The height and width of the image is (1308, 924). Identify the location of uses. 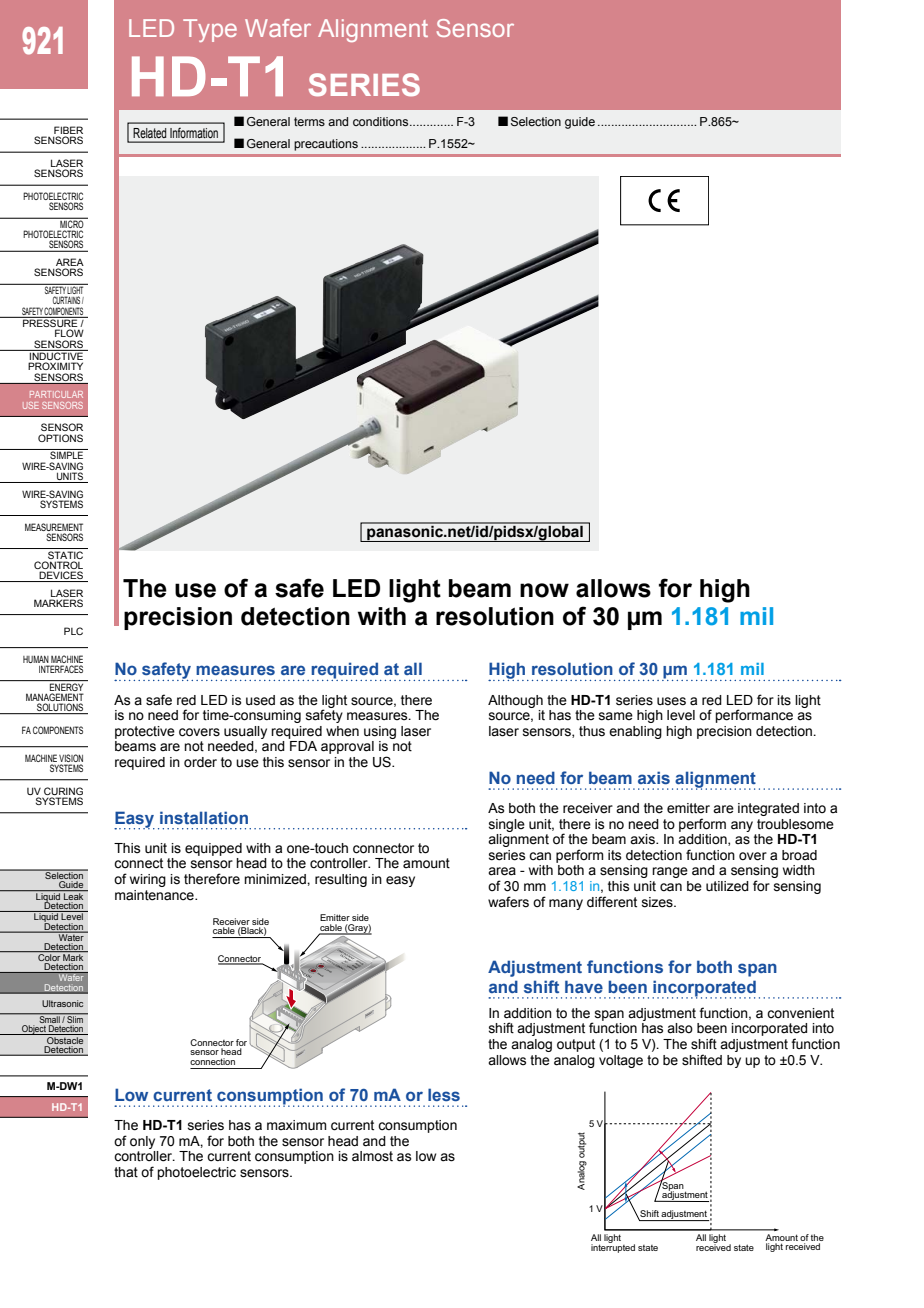
(671, 701).
